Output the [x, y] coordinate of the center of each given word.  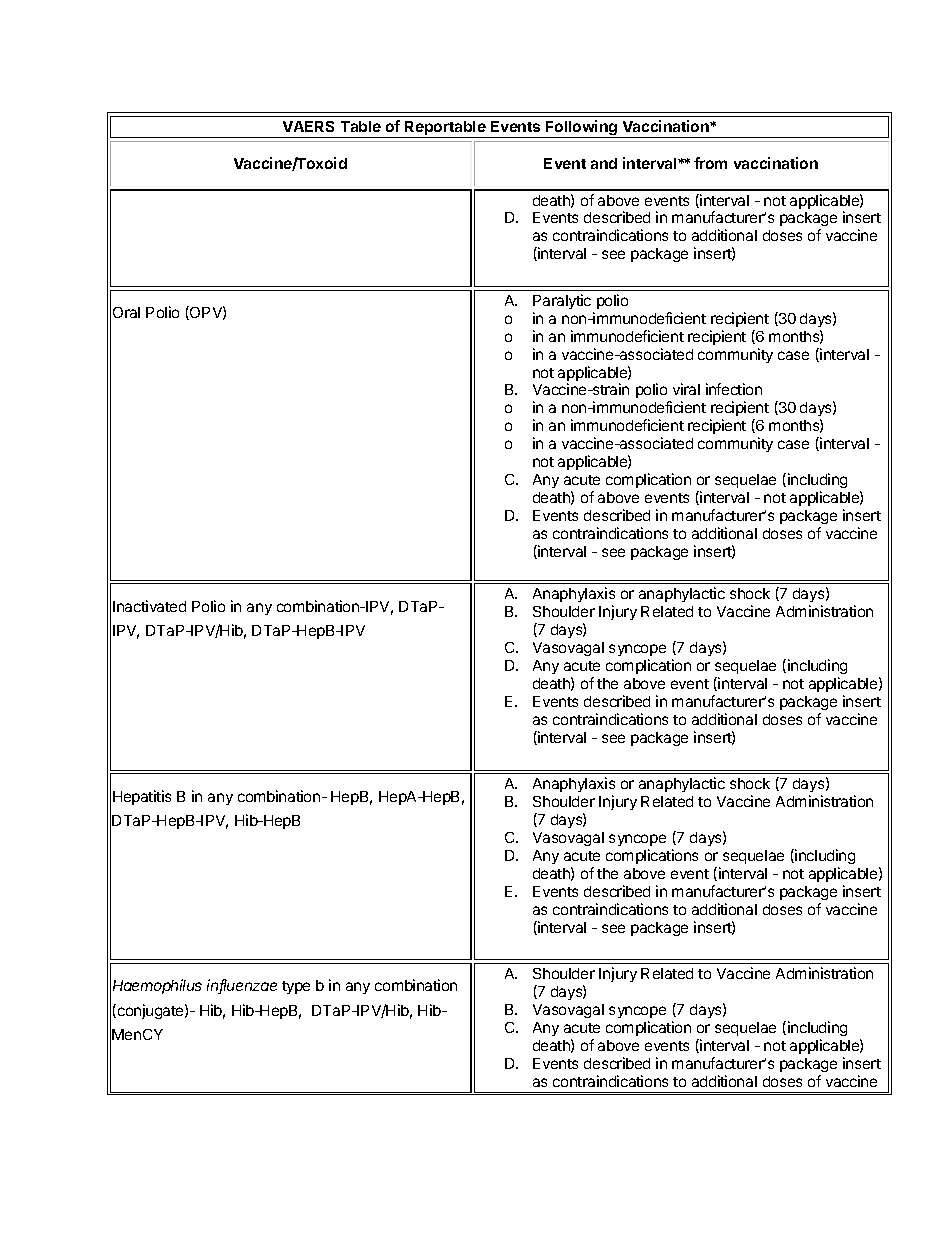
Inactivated [149, 606]
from [710, 163]
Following [582, 129]
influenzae [242, 986]
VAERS [308, 126]
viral [686, 389]
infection [734, 389]
